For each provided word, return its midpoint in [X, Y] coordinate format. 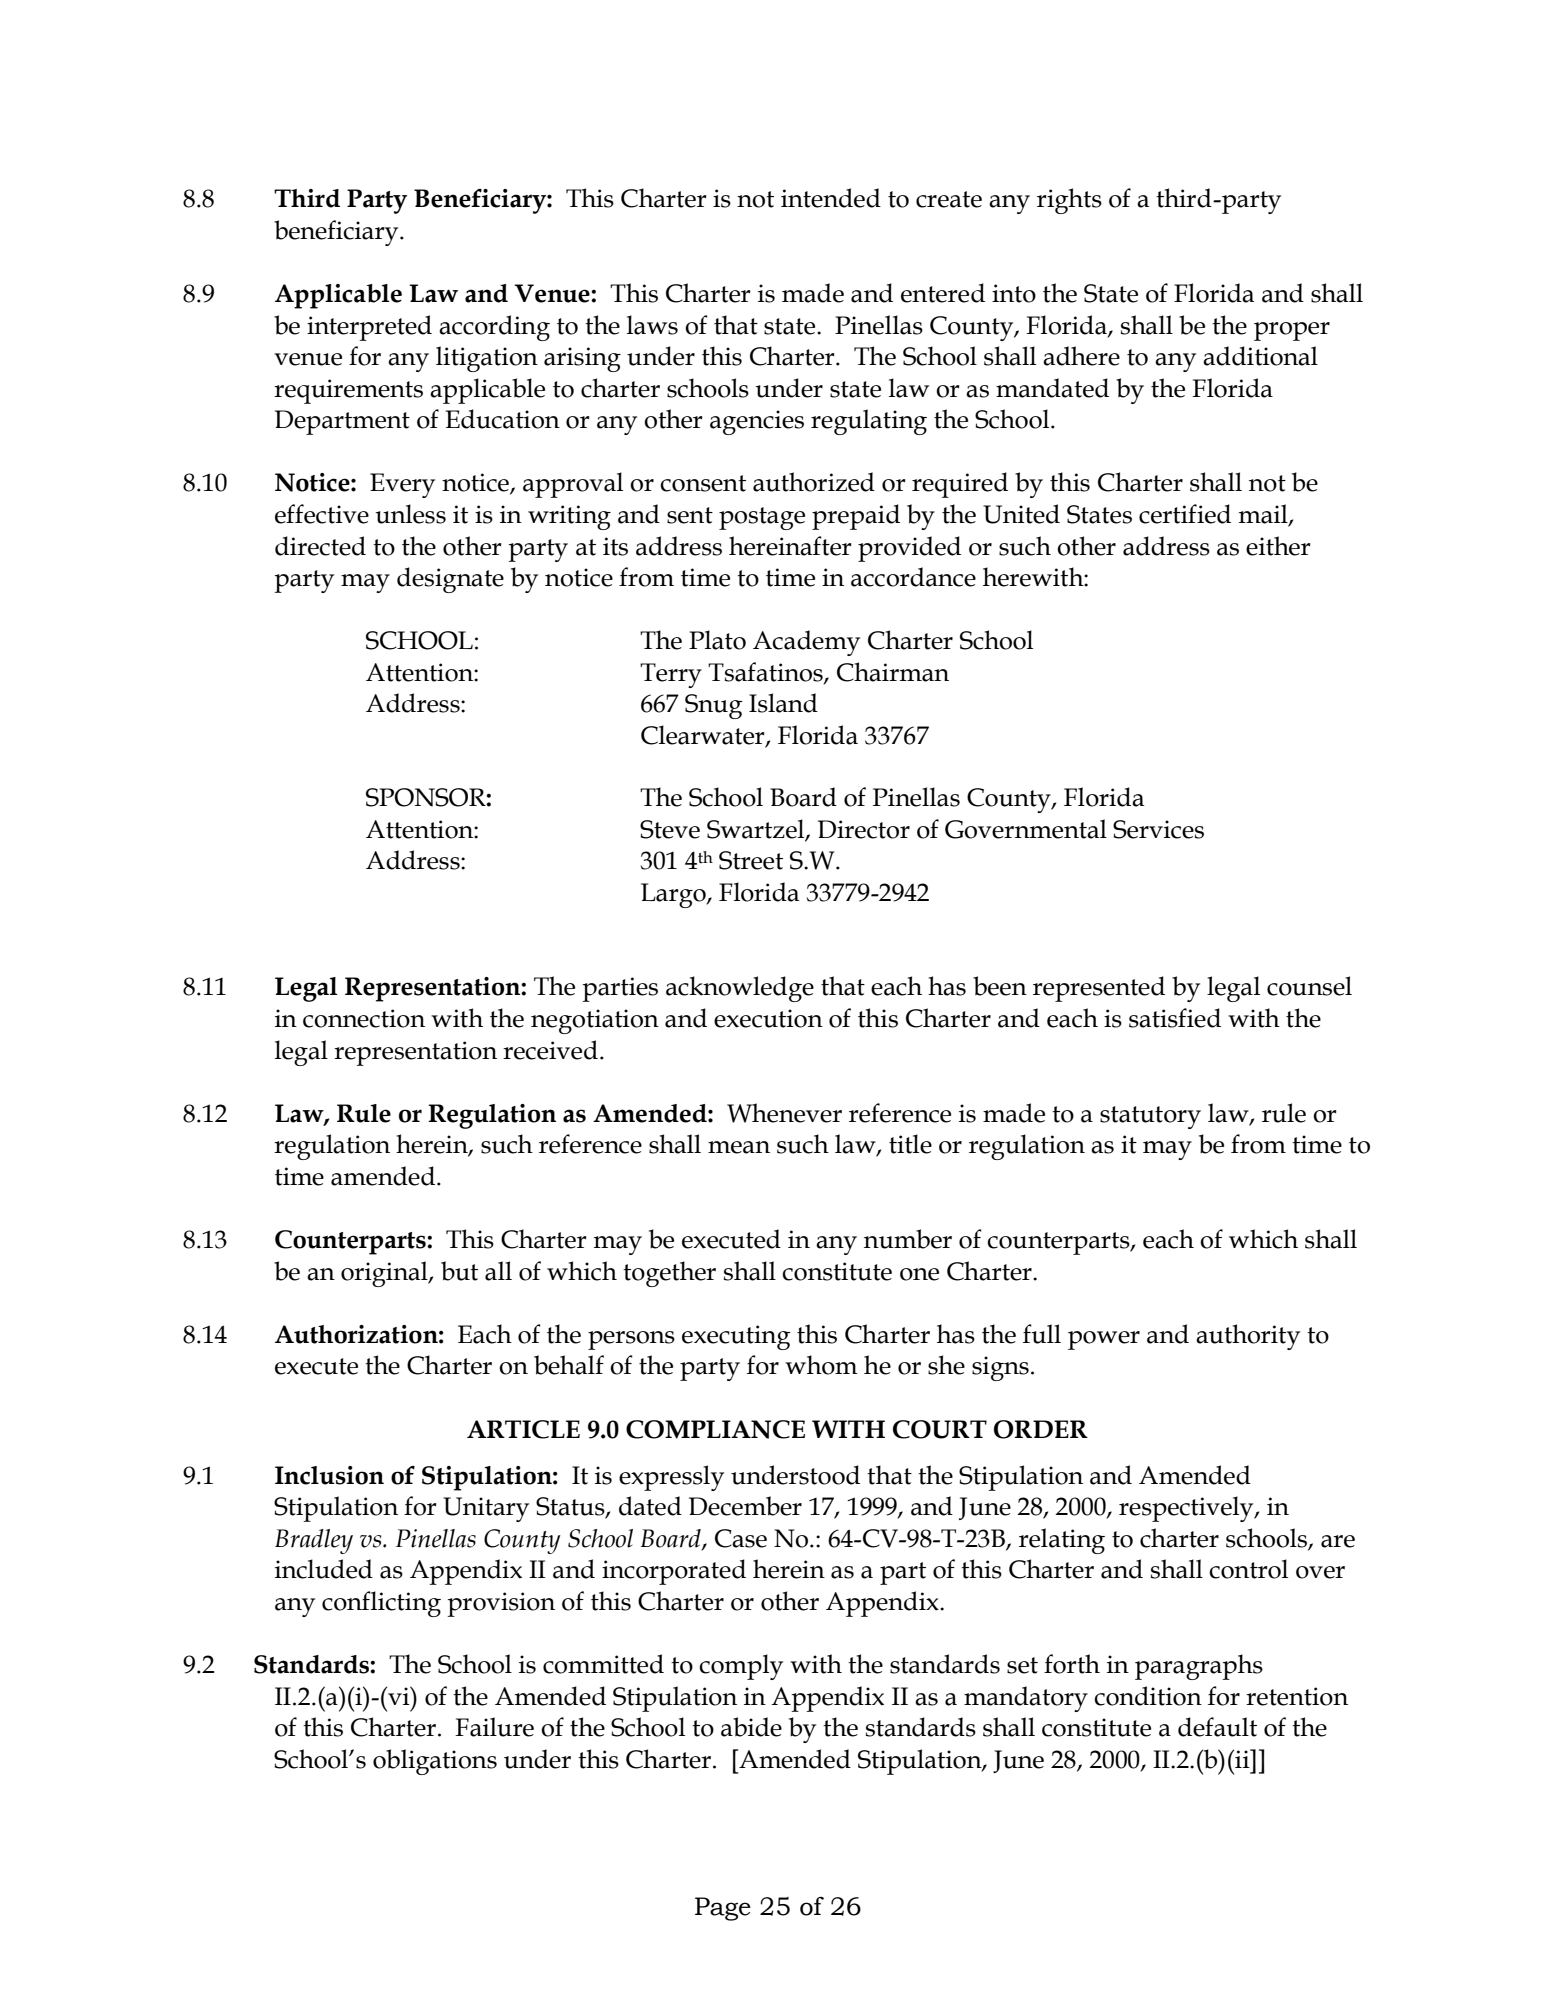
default [1217, 1727]
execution [768, 1018]
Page [723, 1909]
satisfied [1175, 1018]
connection [364, 1018]
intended [831, 198]
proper [1292, 331]
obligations [435, 1762]
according [494, 328]
